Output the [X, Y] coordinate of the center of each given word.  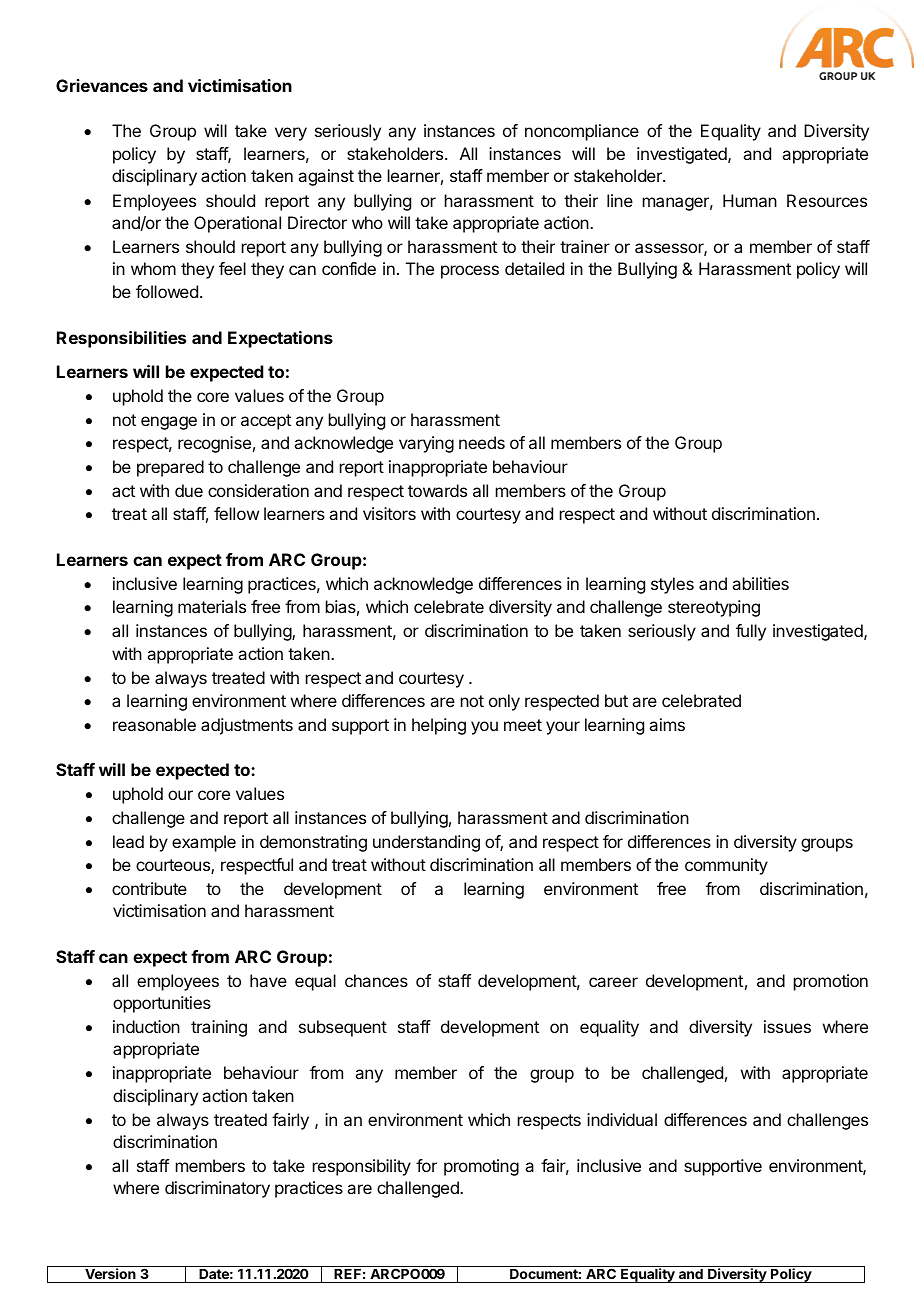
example [204, 843]
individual [622, 1119]
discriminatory [217, 1189]
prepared [170, 468]
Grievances [102, 85]
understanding [426, 843]
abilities [760, 583]
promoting [481, 1167]
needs [482, 442]
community [726, 866]
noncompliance [582, 132]
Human [750, 200]
